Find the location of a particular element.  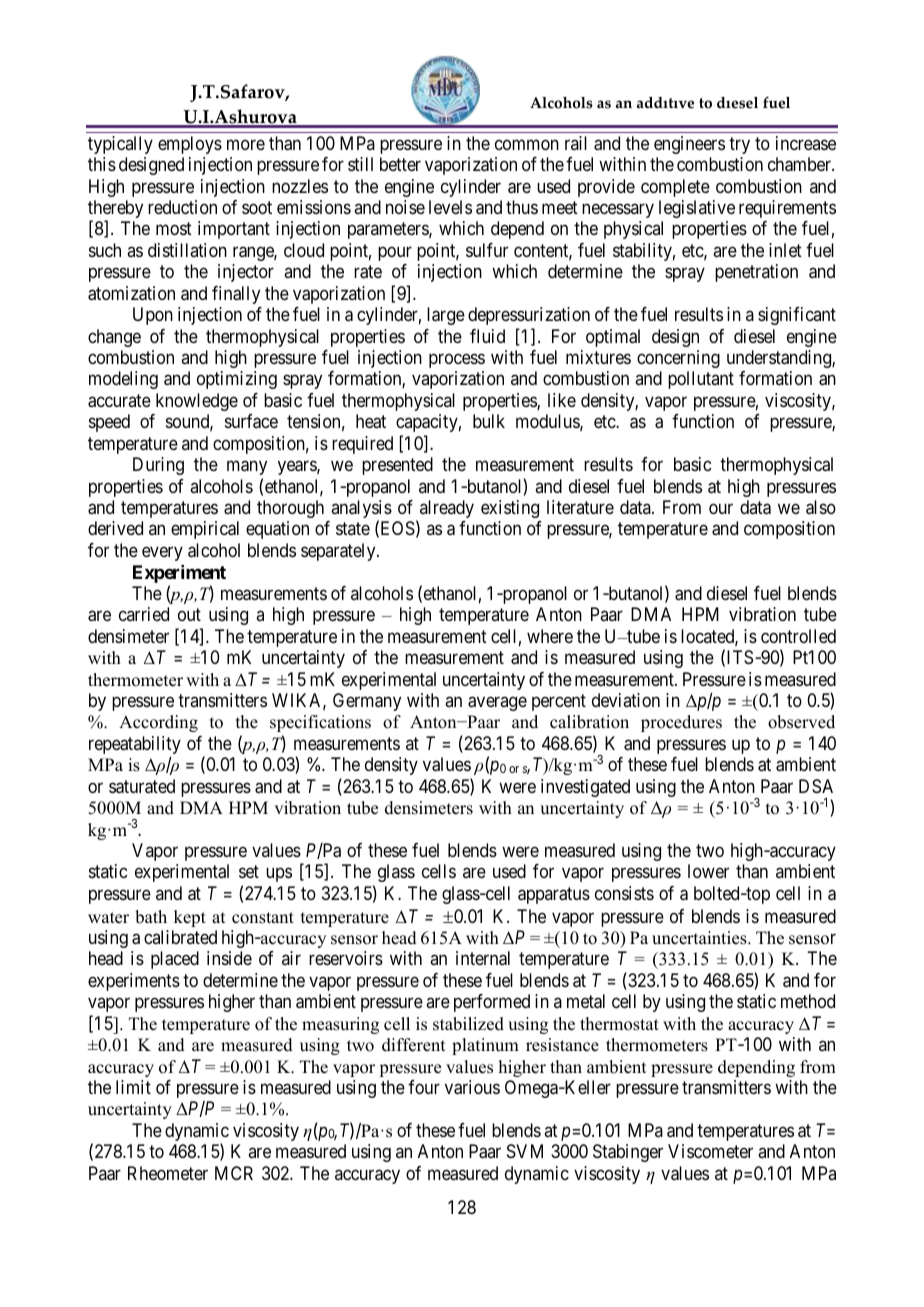

SVM is located at coordinates (525, 1151).
